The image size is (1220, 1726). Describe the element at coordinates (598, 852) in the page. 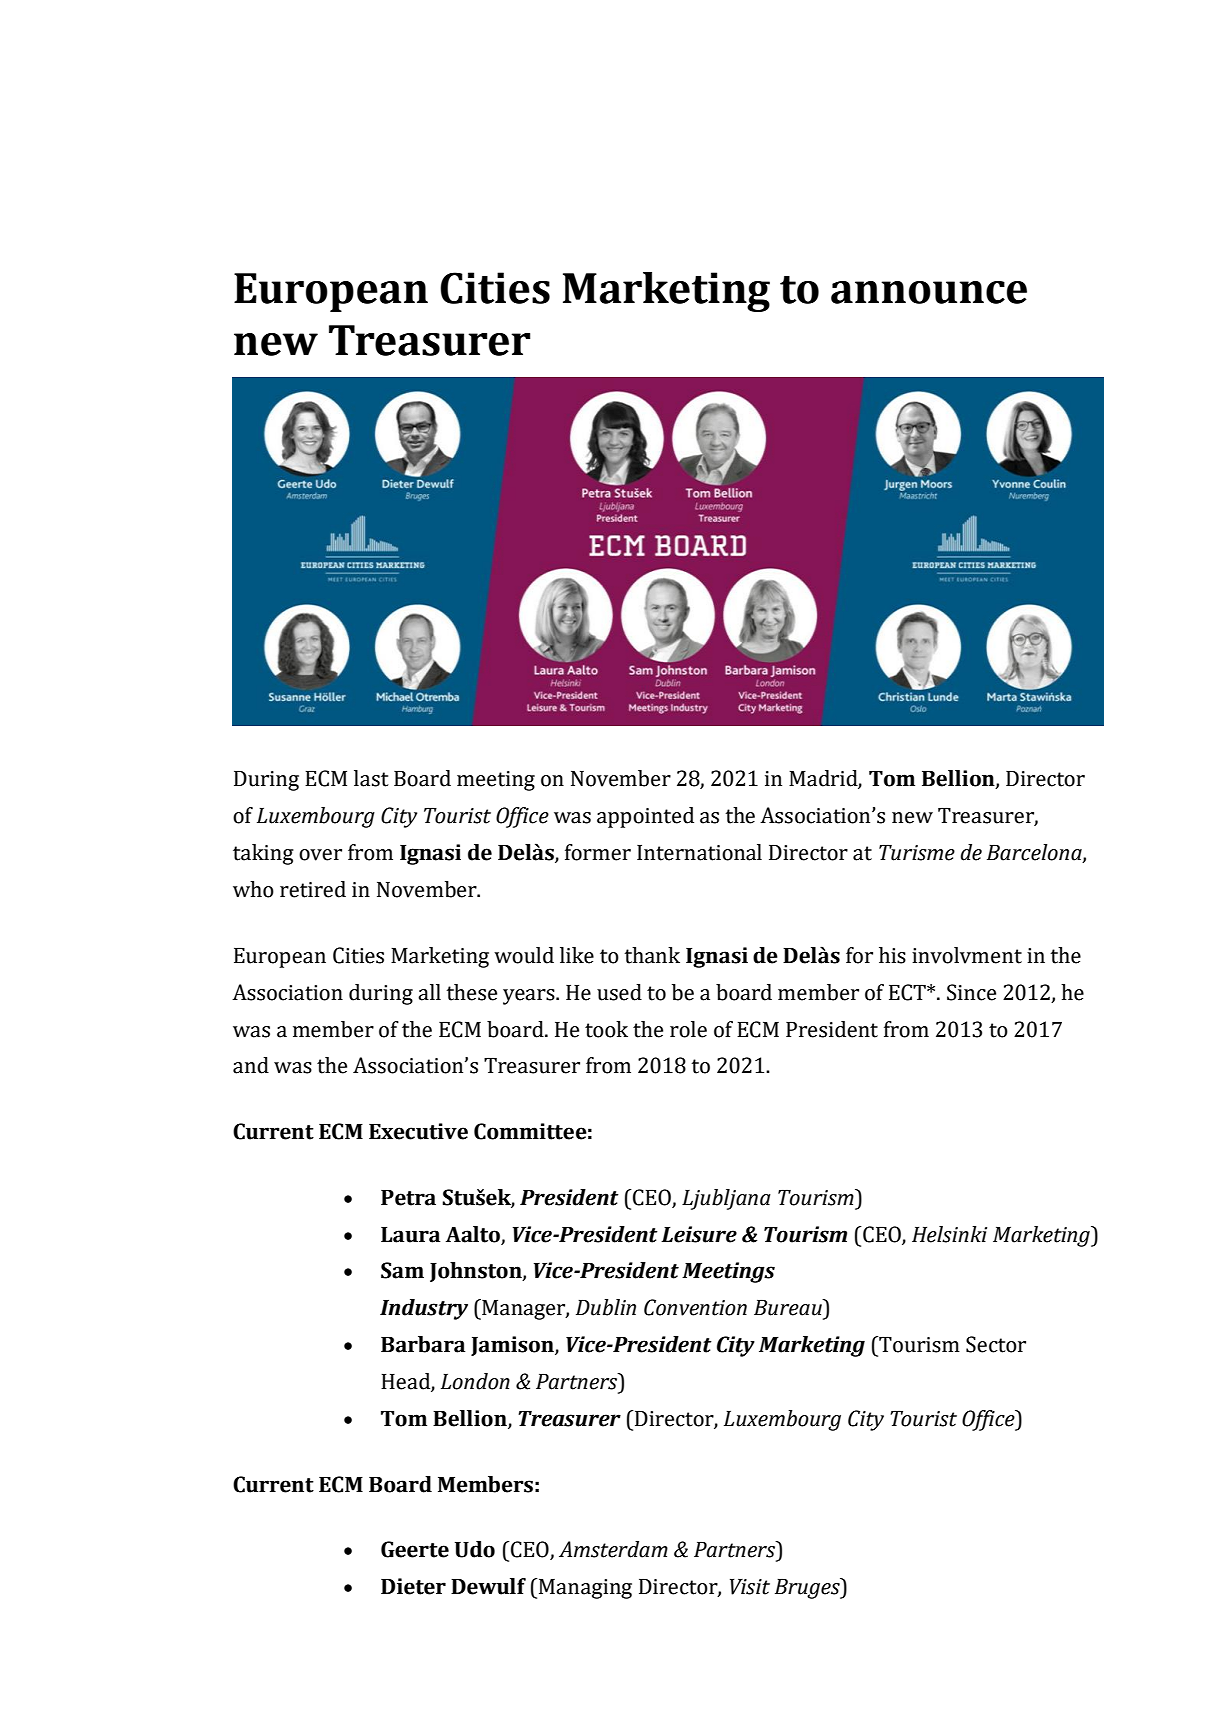

I see `former` at that location.
